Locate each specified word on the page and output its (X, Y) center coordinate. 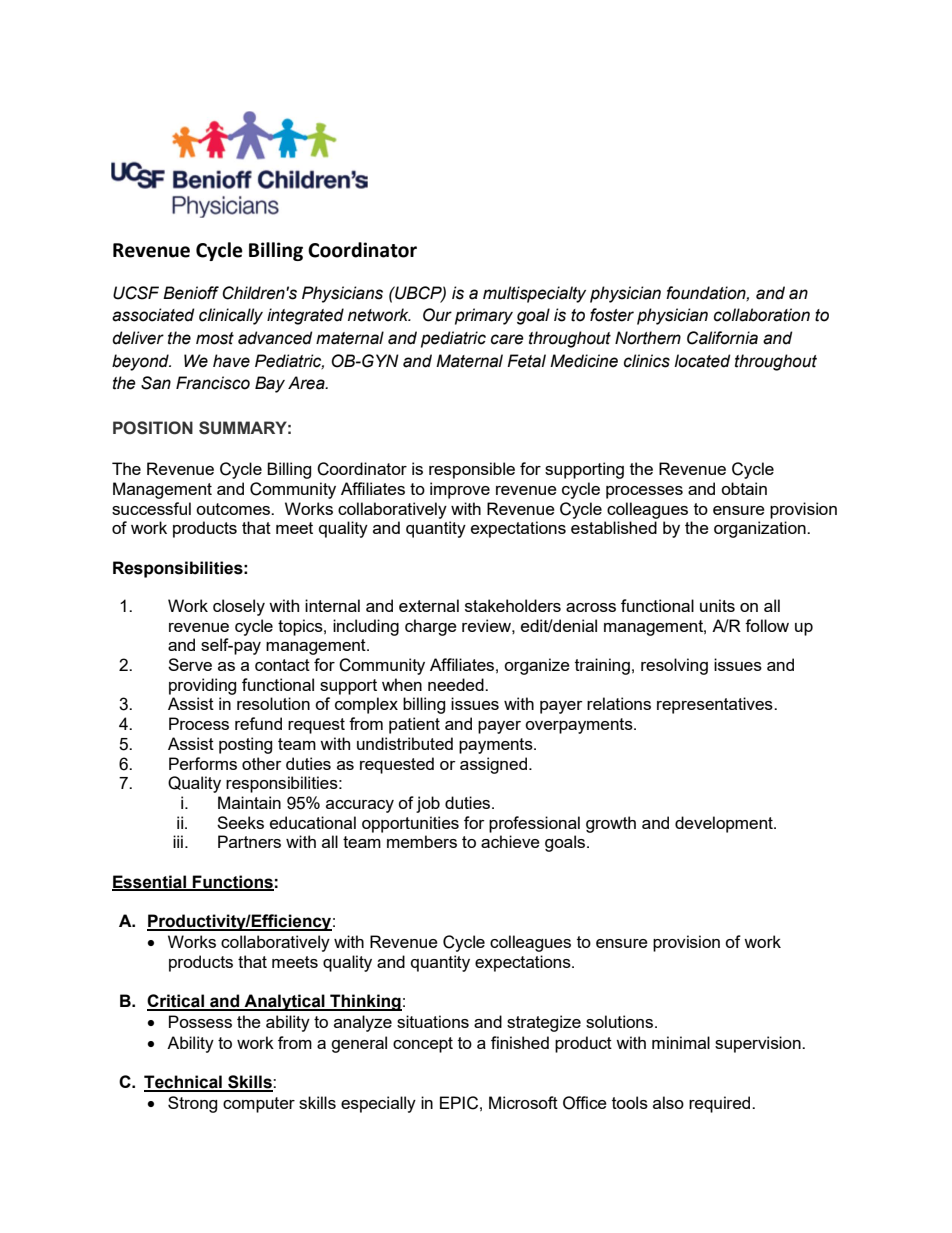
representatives (716, 705)
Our (437, 315)
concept (423, 1045)
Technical (184, 1083)
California (722, 338)
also (668, 1102)
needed (457, 684)
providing (202, 686)
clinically (231, 316)
